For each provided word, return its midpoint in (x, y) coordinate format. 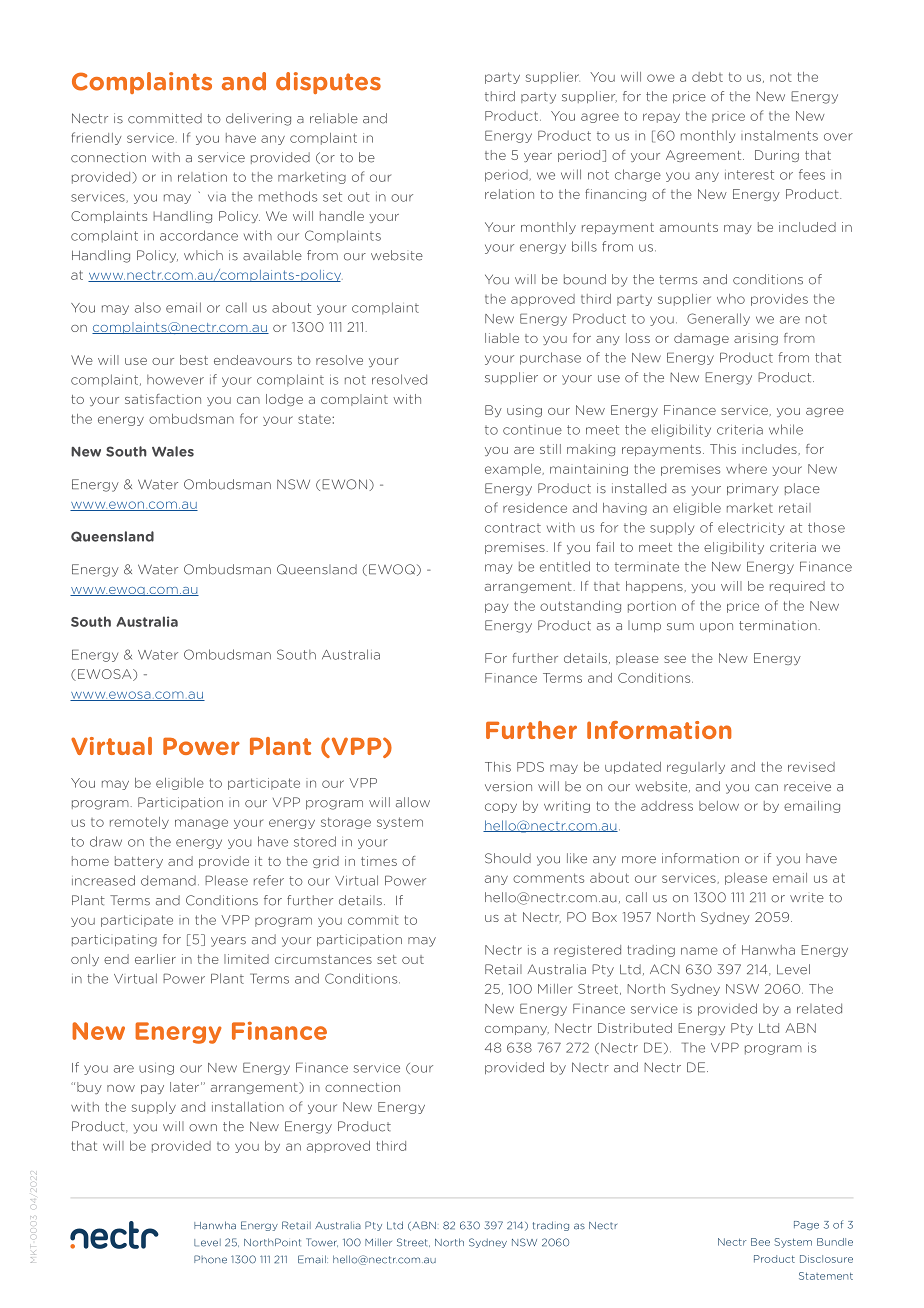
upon (716, 627)
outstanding (580, 607)
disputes (328, 83)
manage (201, 824)
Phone (210, 1259)
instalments (779, 135)
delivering (258, 119)
